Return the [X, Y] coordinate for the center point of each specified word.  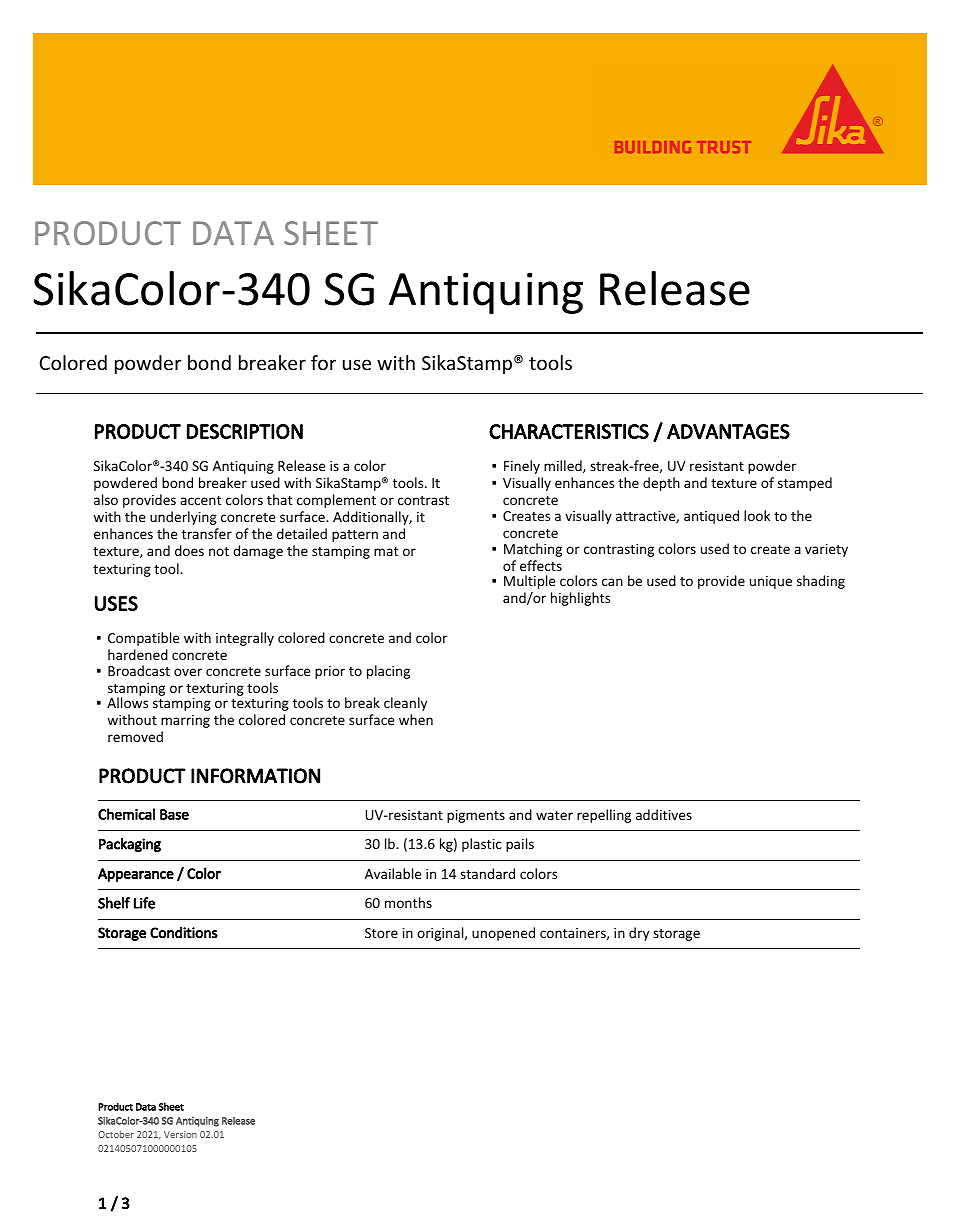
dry [639, 934]
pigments [476, 816]
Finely [522, 467]
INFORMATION [255, 776]
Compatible [144, 639]
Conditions [184, 932]
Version [180, 1134]
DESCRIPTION [245, 431]
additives [664, 814]
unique [771, 582]
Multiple [530, 582]
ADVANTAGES [728, 431]
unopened [503, 934]
